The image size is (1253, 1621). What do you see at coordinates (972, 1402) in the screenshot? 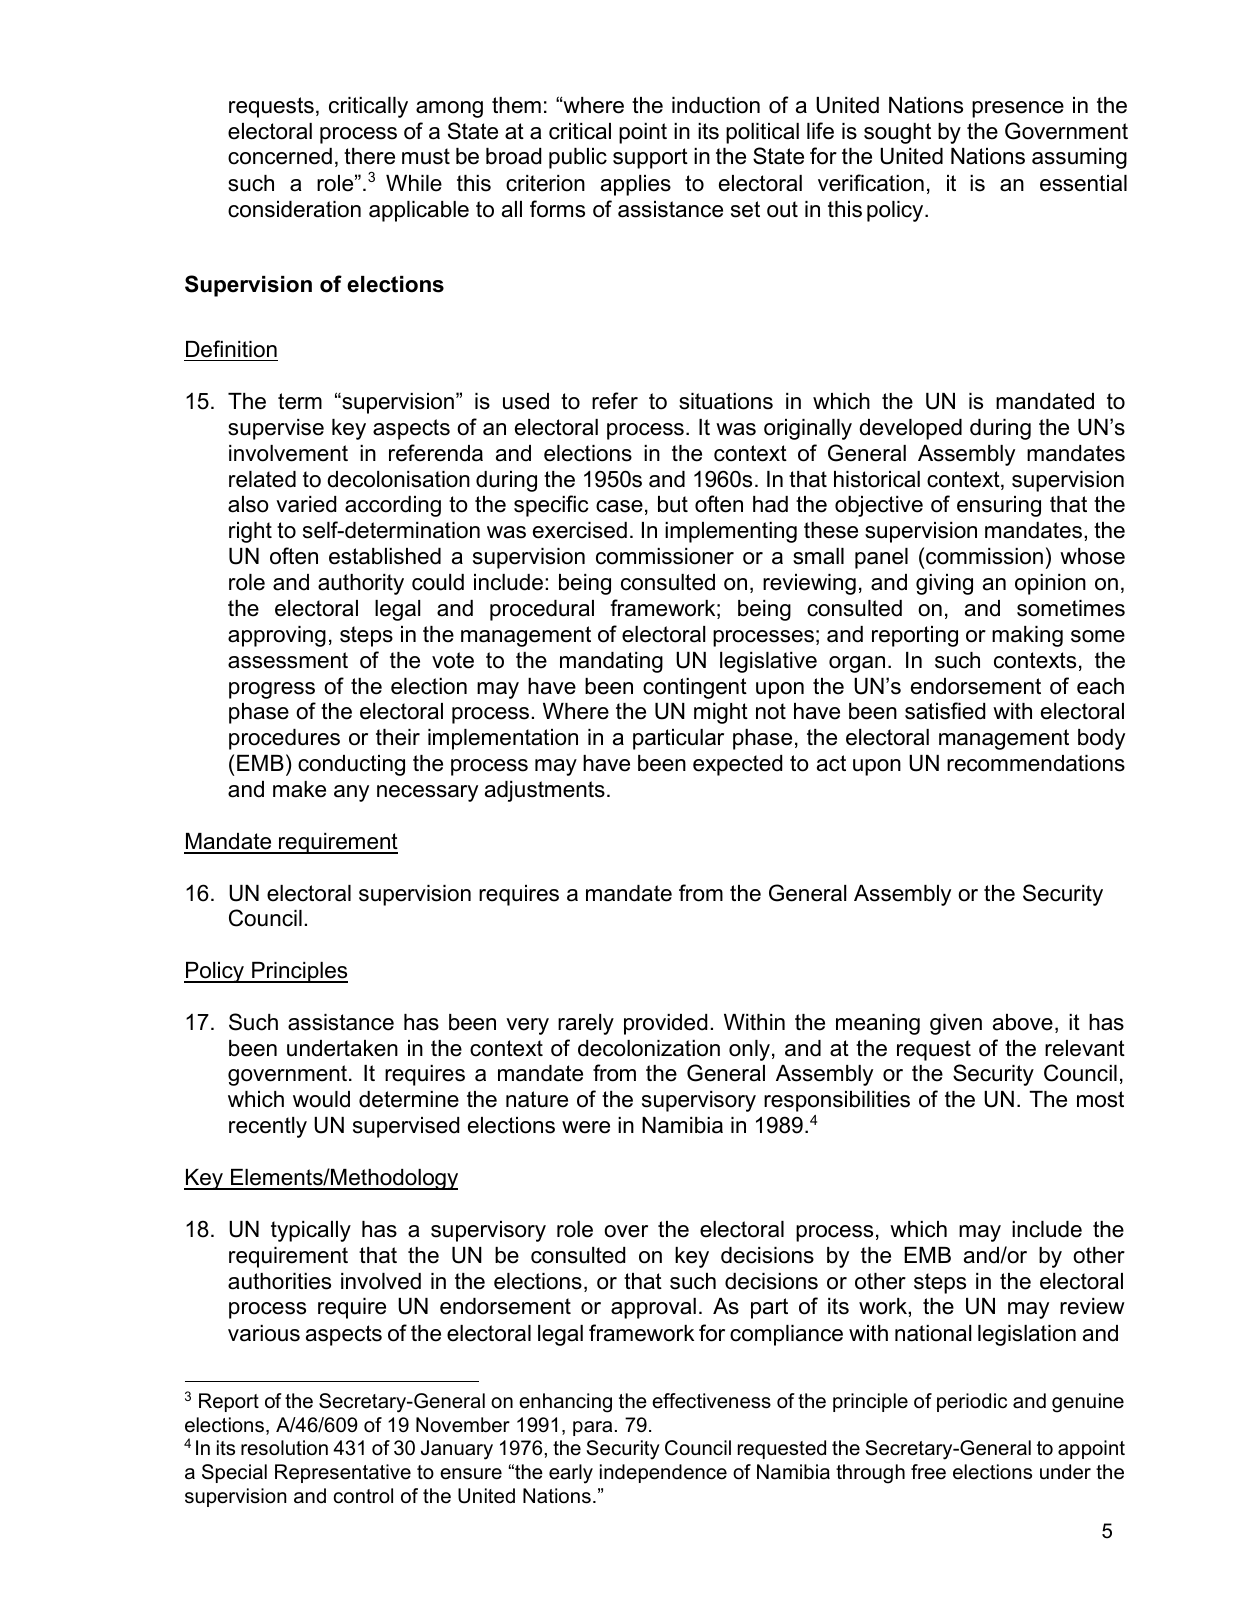
I see `periodic` at bounding box center [972, 1402].
